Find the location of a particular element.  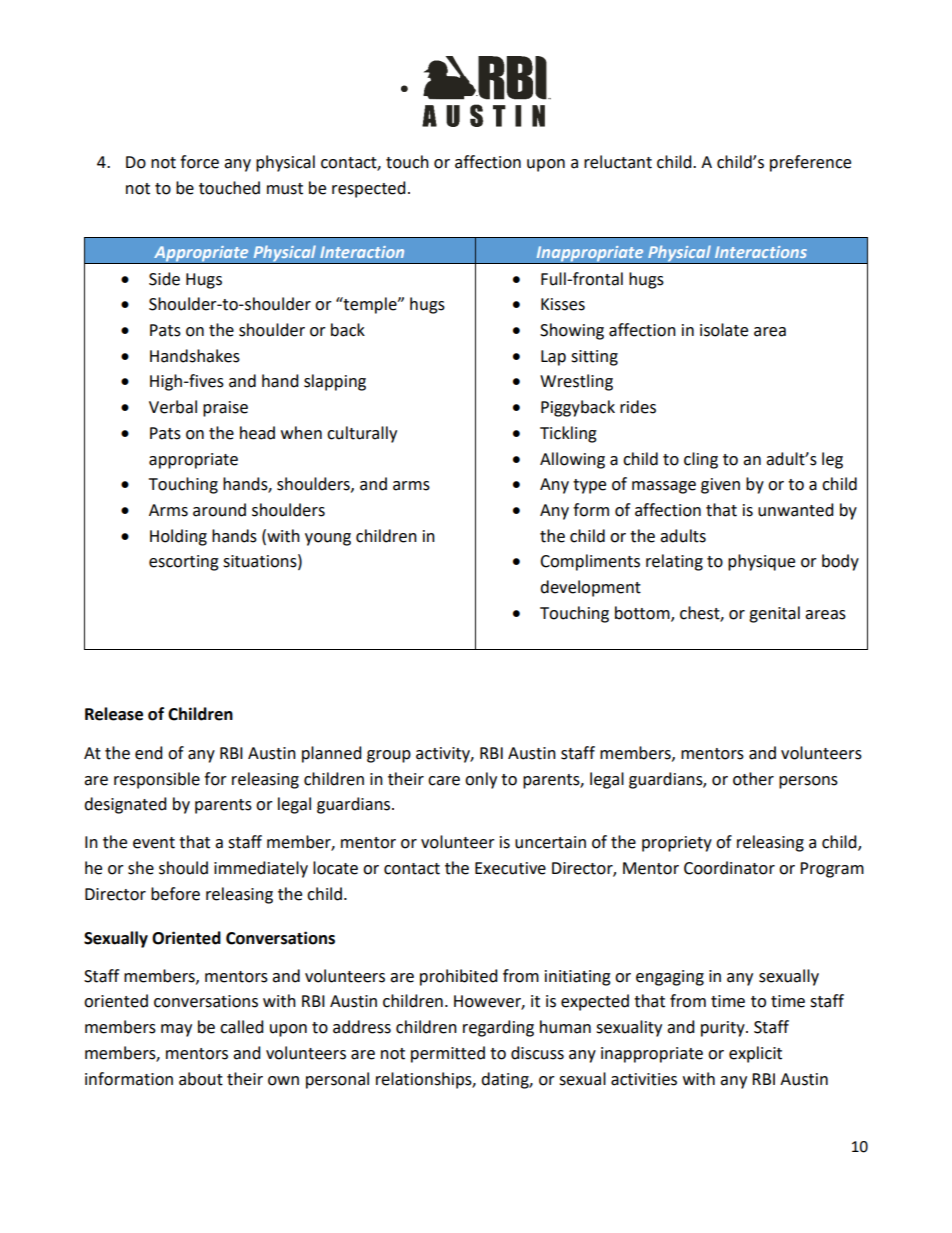

respected is located at coordinates (369, 189).
